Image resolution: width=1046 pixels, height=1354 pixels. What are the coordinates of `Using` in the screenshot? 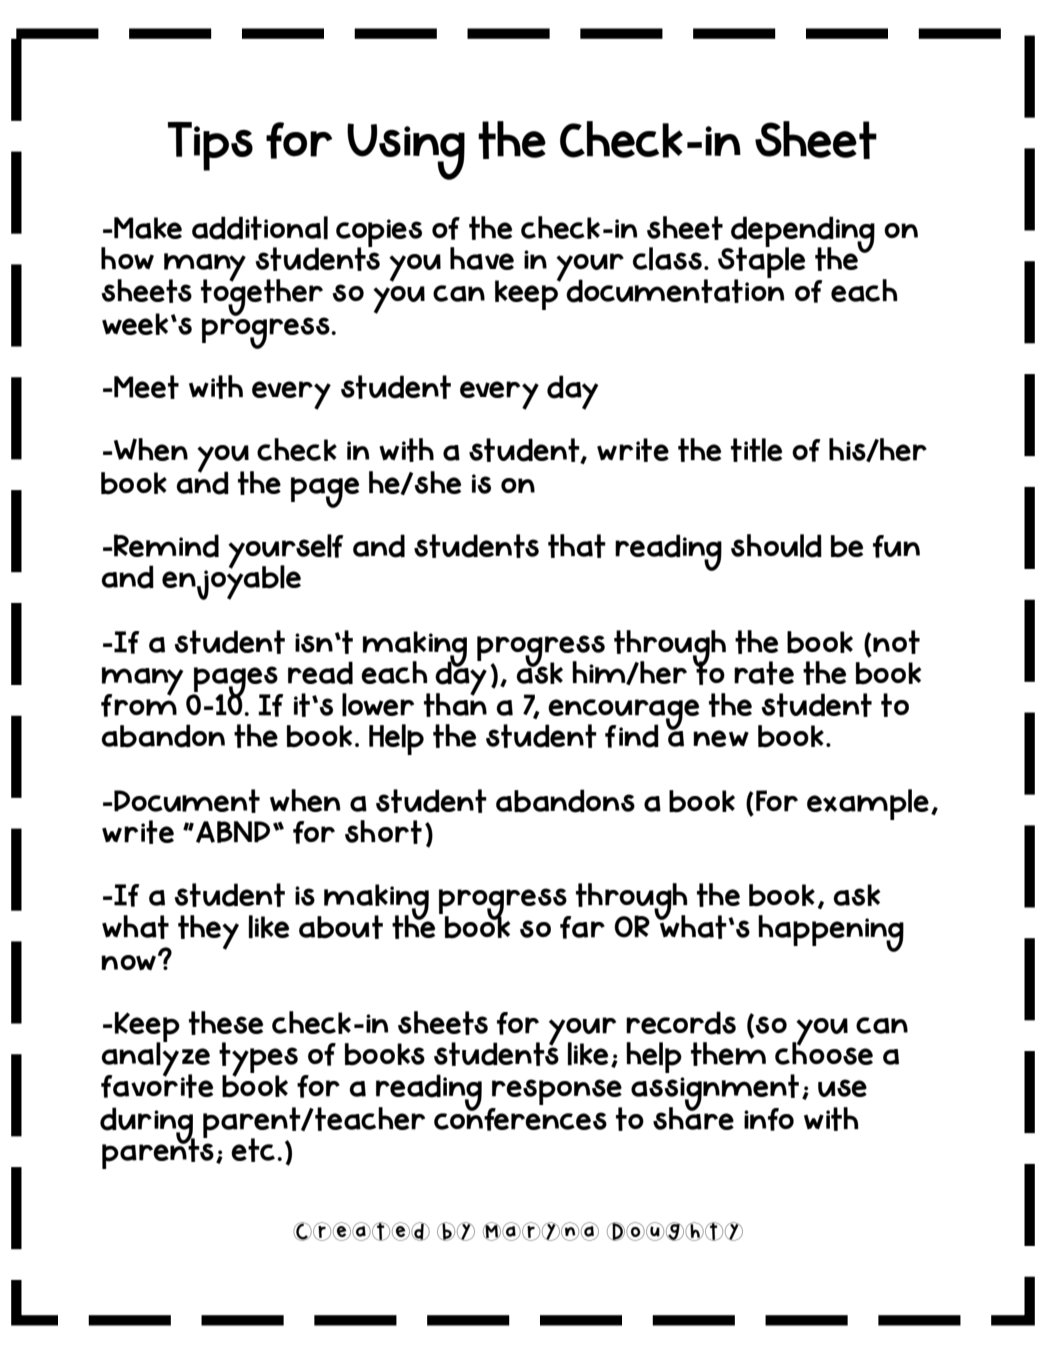 It's located at (406, 151).
